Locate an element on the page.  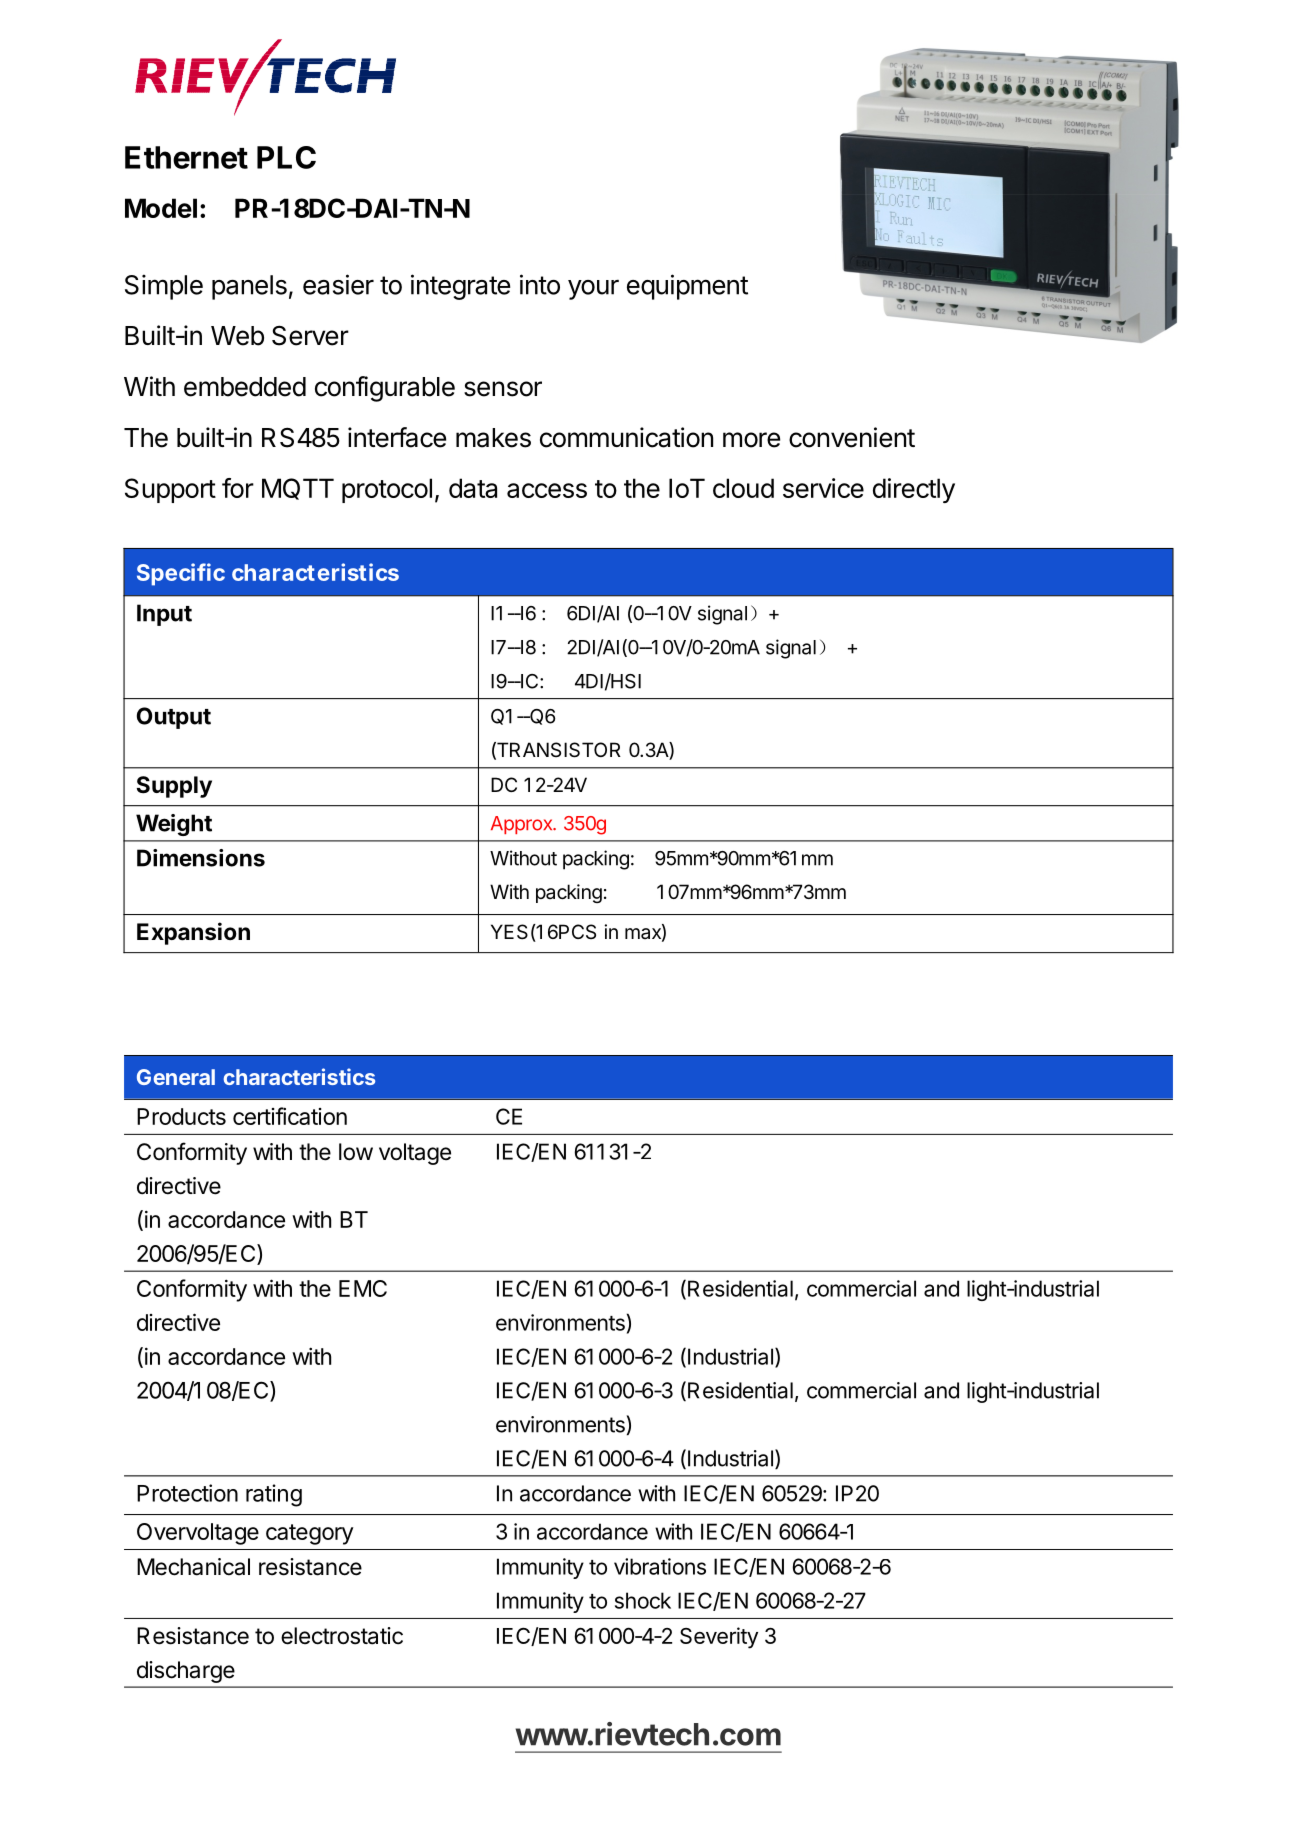
service is located at coordinates (823, 488).
